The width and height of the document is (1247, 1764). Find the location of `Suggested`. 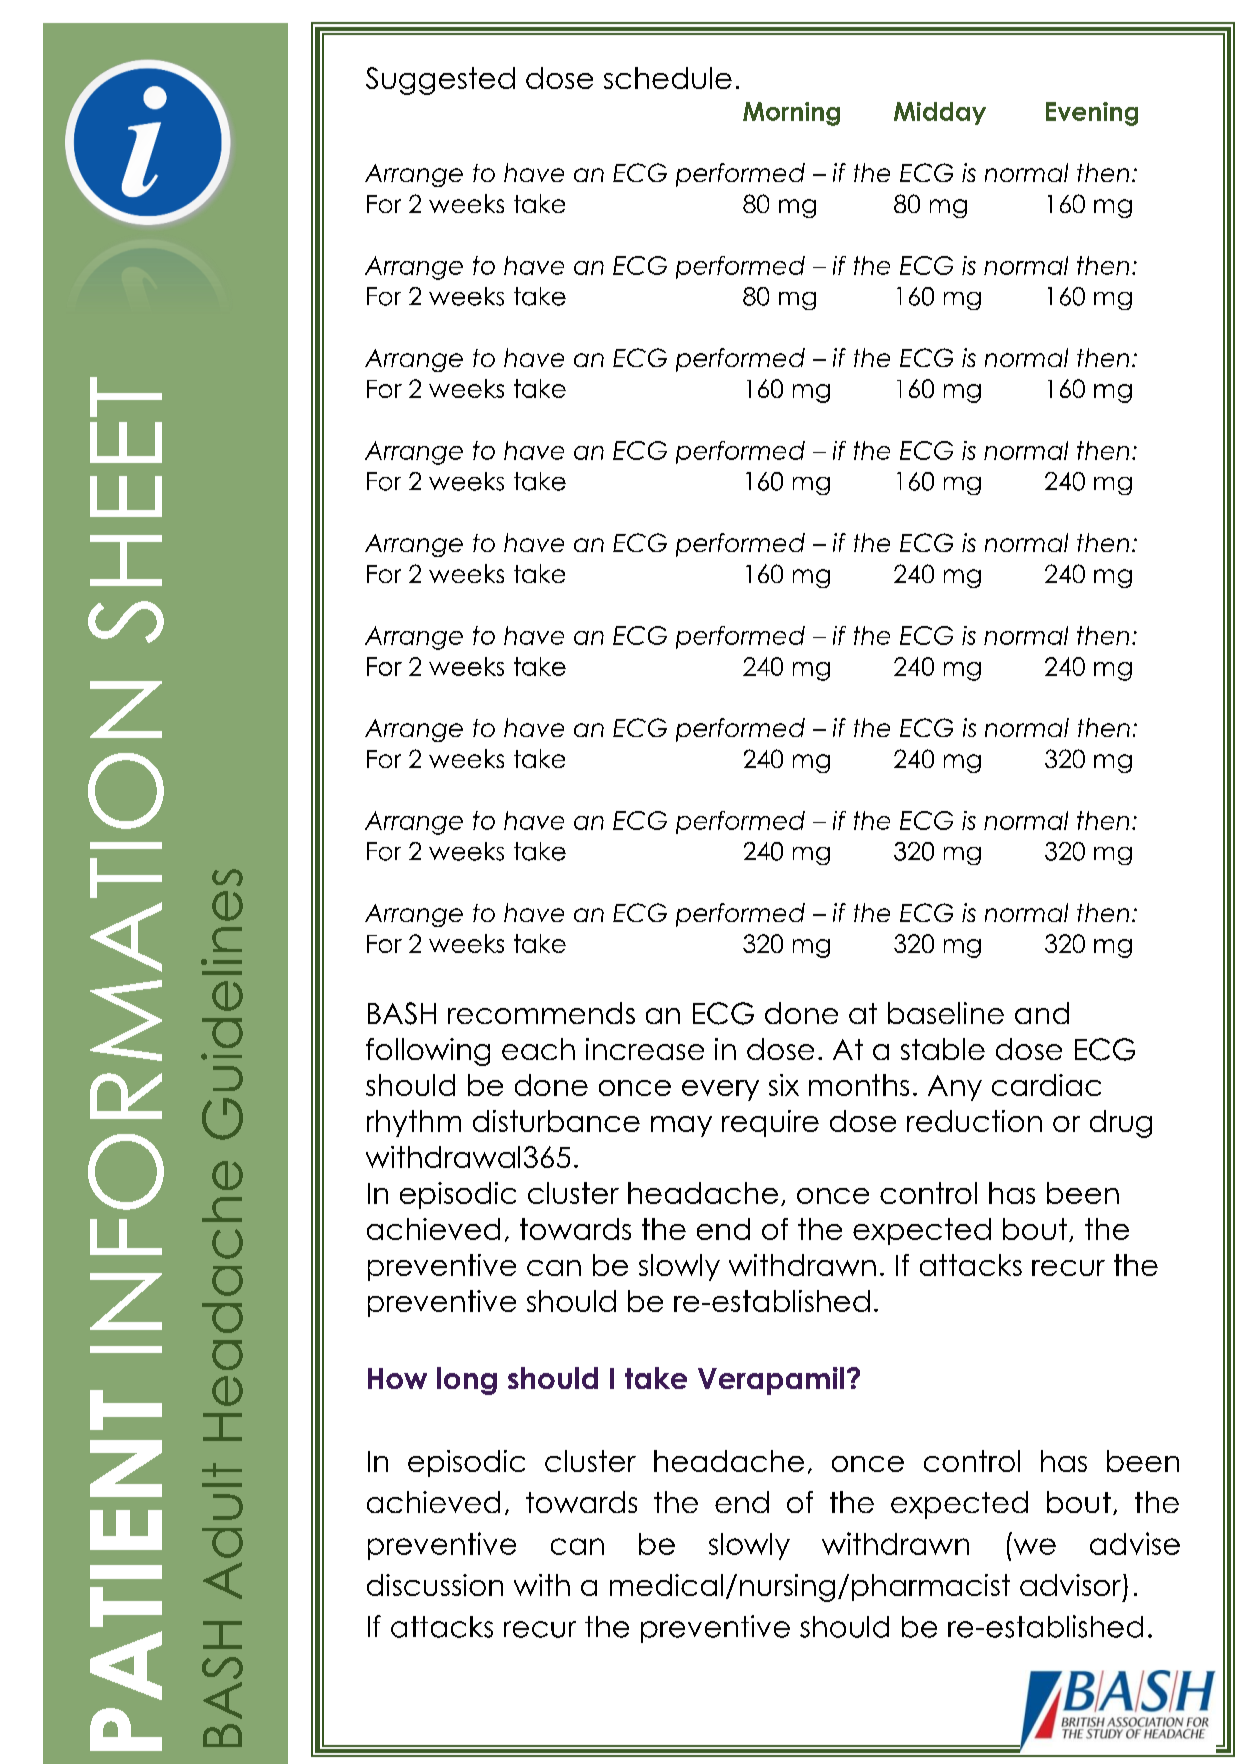

Suggested is located at coordinates (440, 81).
